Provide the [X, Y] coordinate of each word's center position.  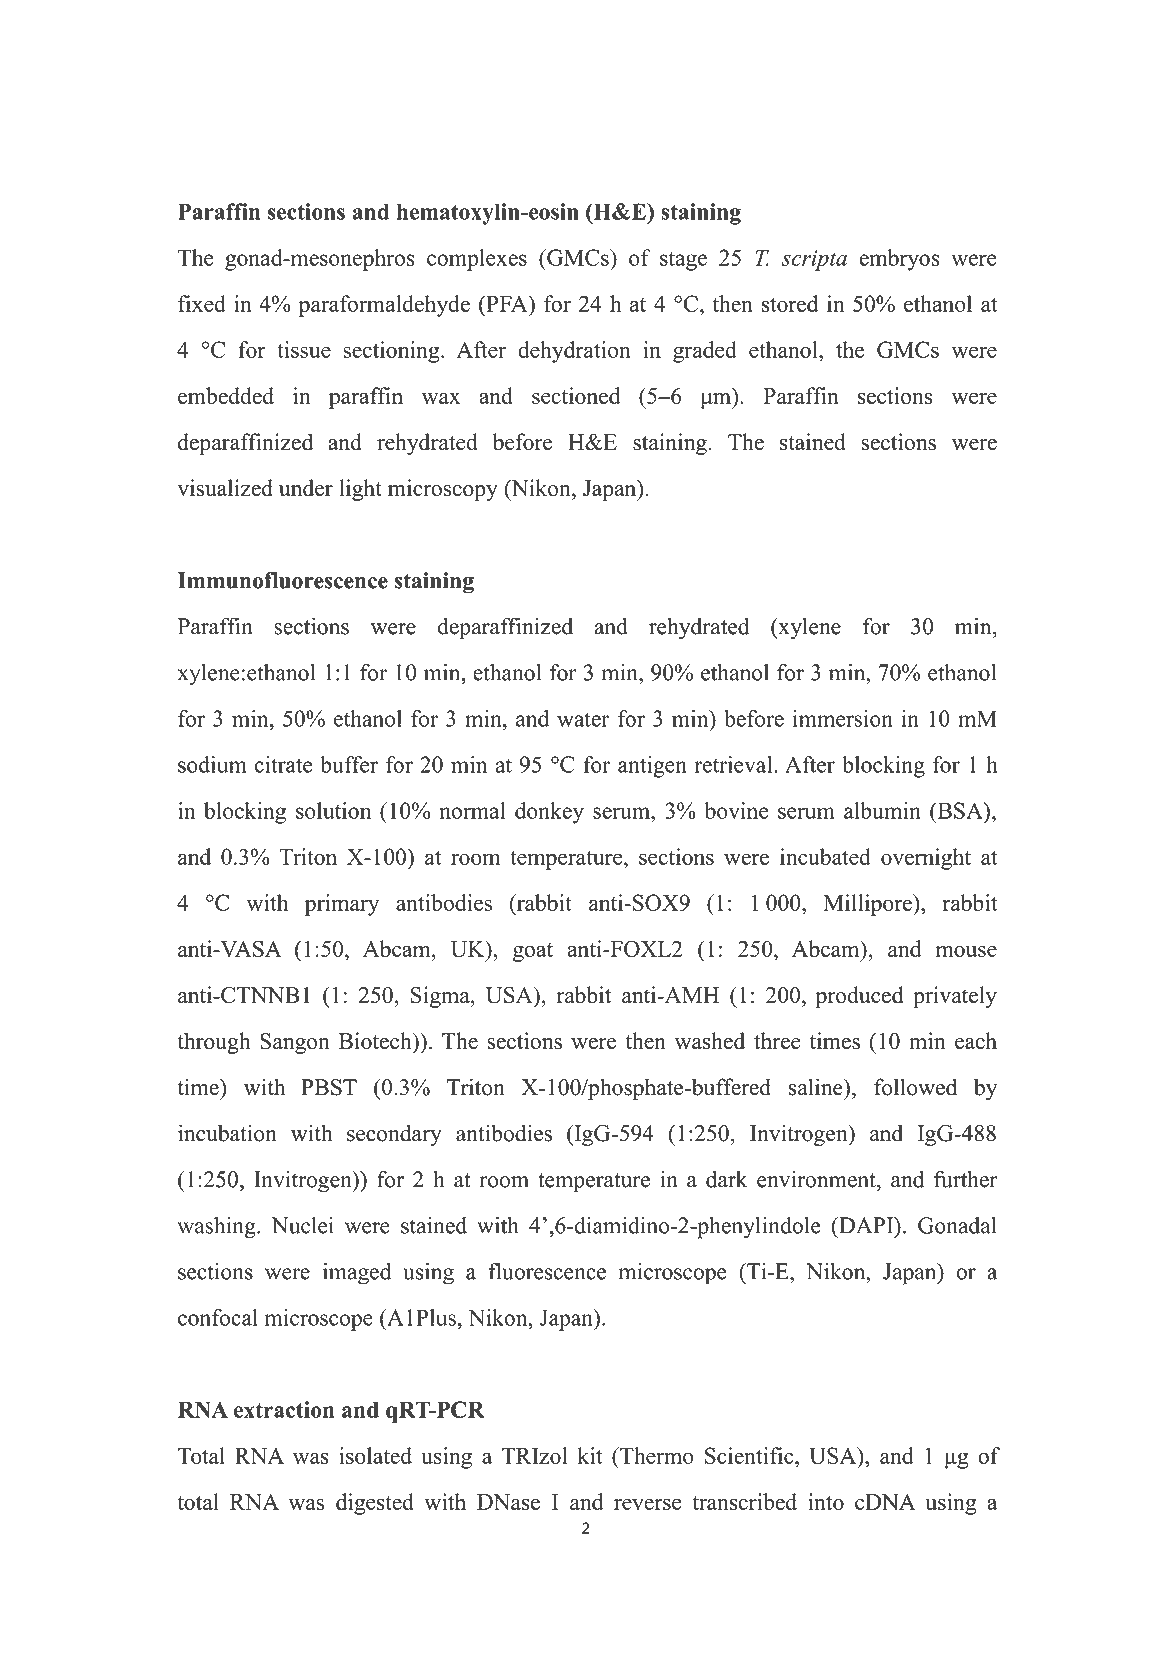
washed [710, 1041]
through [213, 1043]
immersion [843, 718]
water [583, 719]
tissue [304, 349]
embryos [899, 260]
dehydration [574, 352]
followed [915, 1087]
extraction [284, 1409]
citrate [283, 764]
